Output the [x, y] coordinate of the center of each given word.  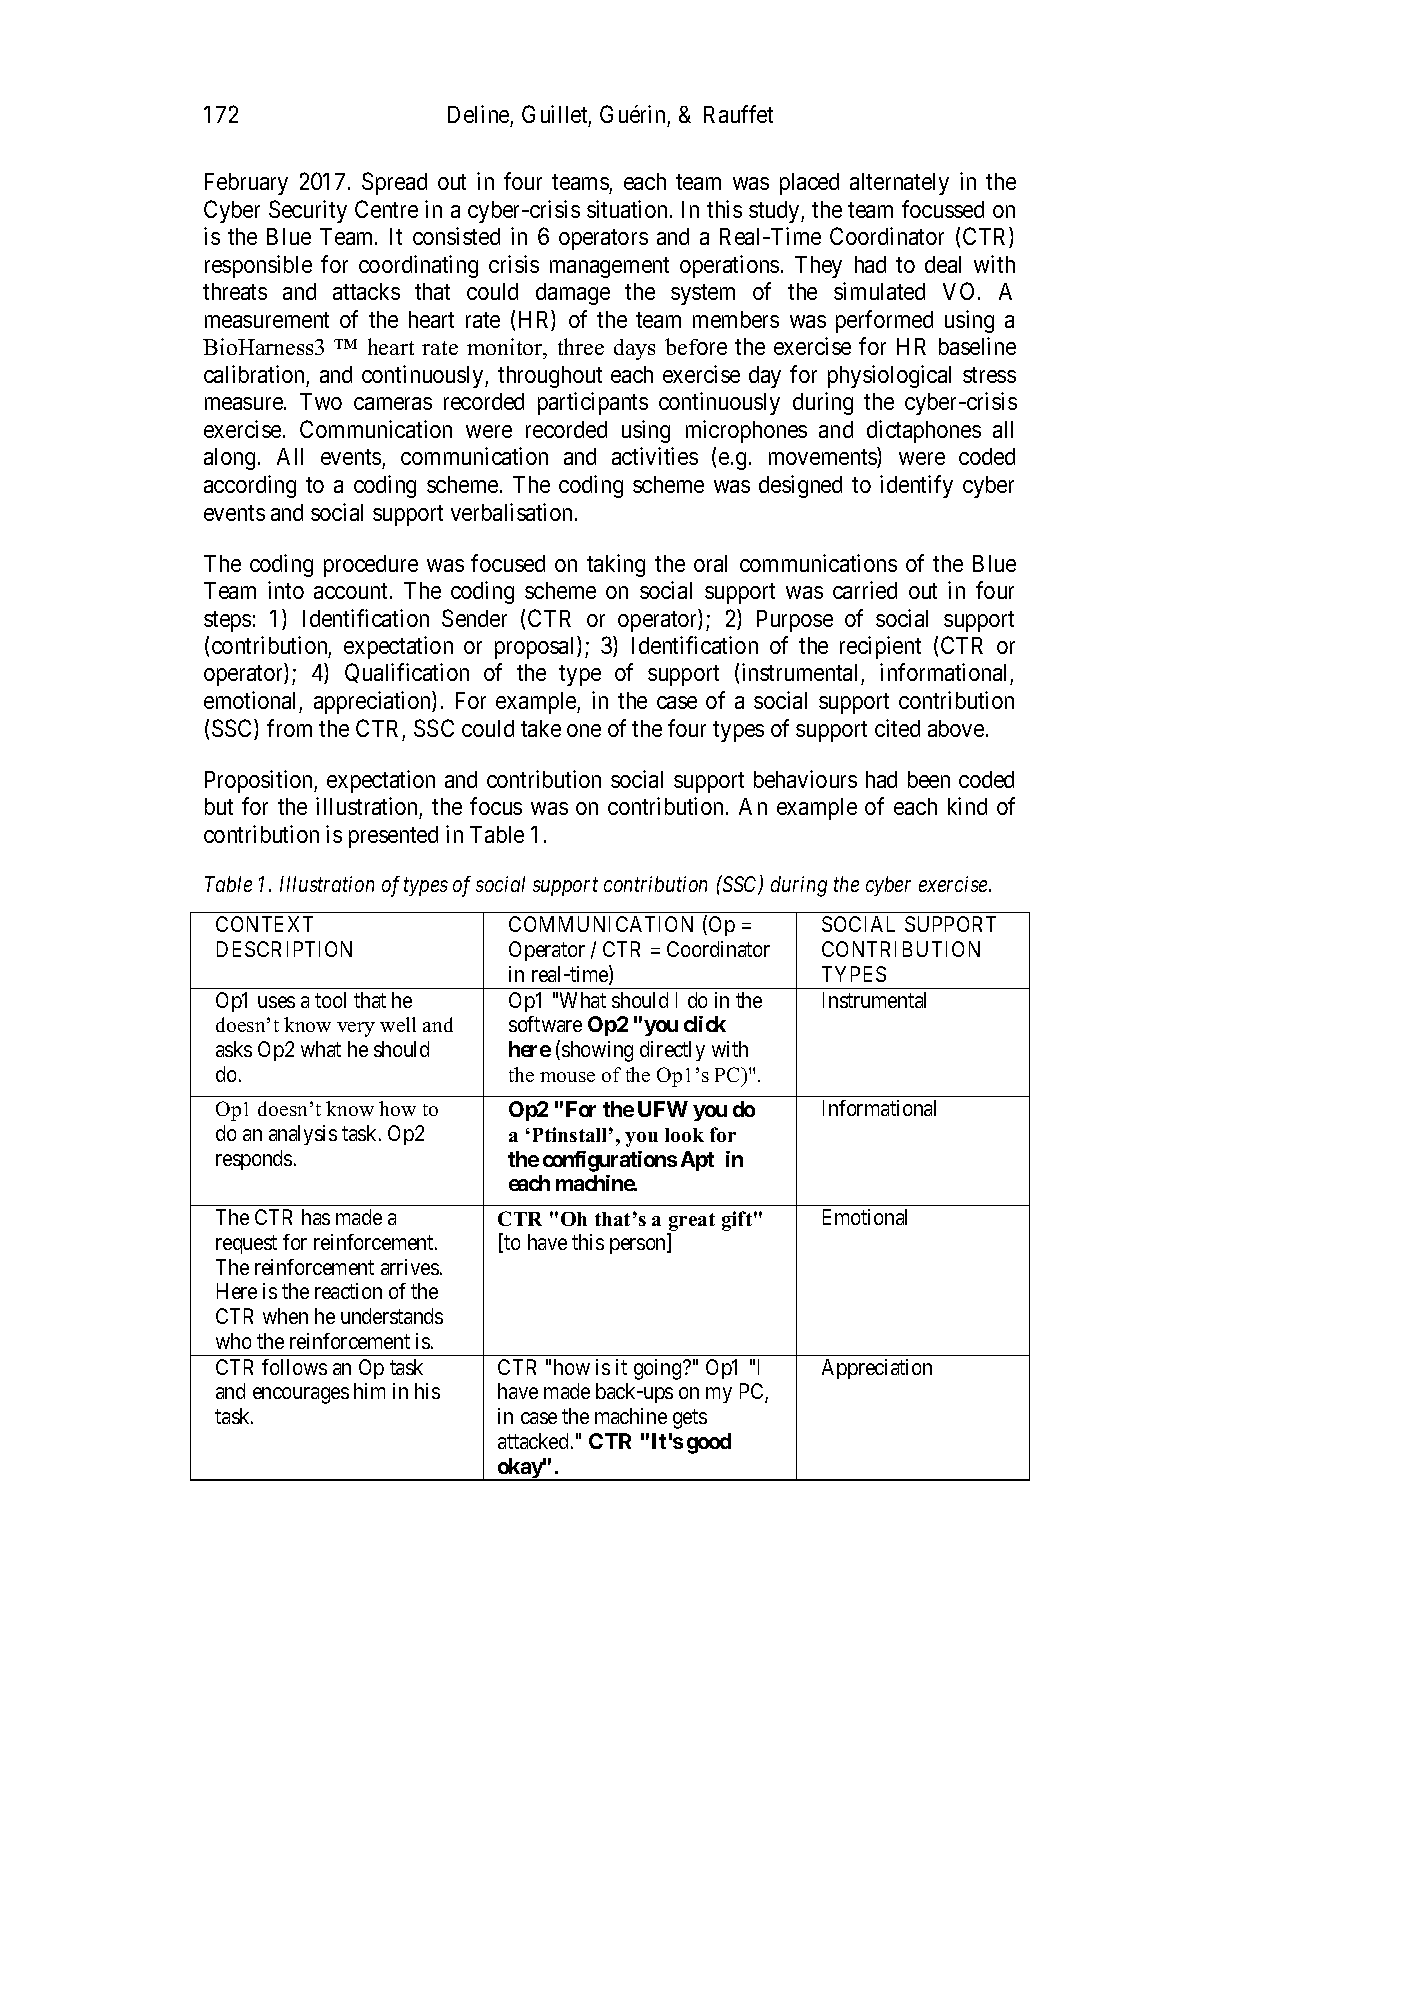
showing [597, 1051]
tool [330, 1000]
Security [308, 211]
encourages [301, 1396]
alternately [899, 184]
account [350, 591]
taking [616, 565]
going [659, 1369]
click [705, 1024]
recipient [880, 647]
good [709, 1443]
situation [627, 209]
